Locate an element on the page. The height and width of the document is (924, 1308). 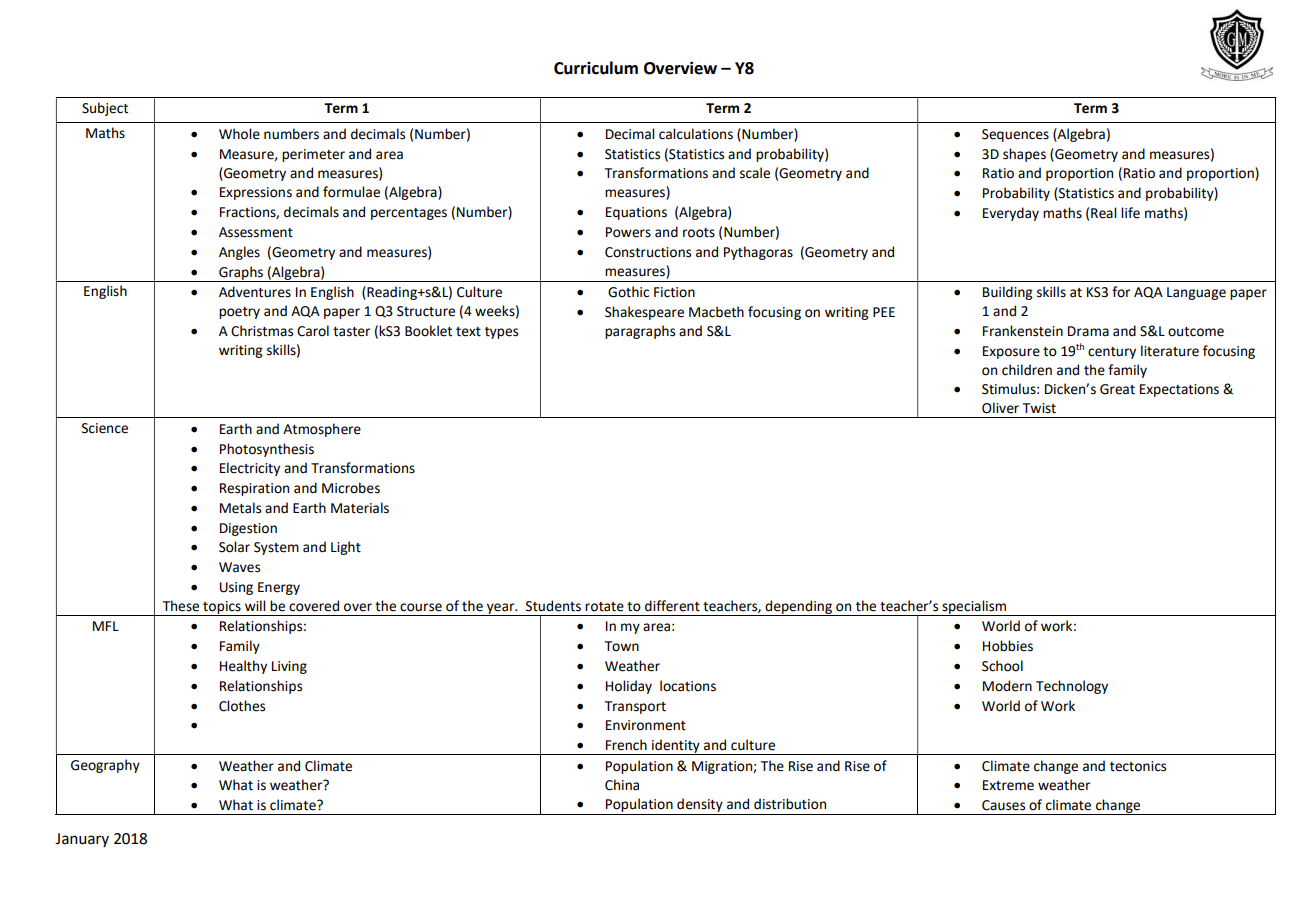
types is located at coordinates (501, 333).
